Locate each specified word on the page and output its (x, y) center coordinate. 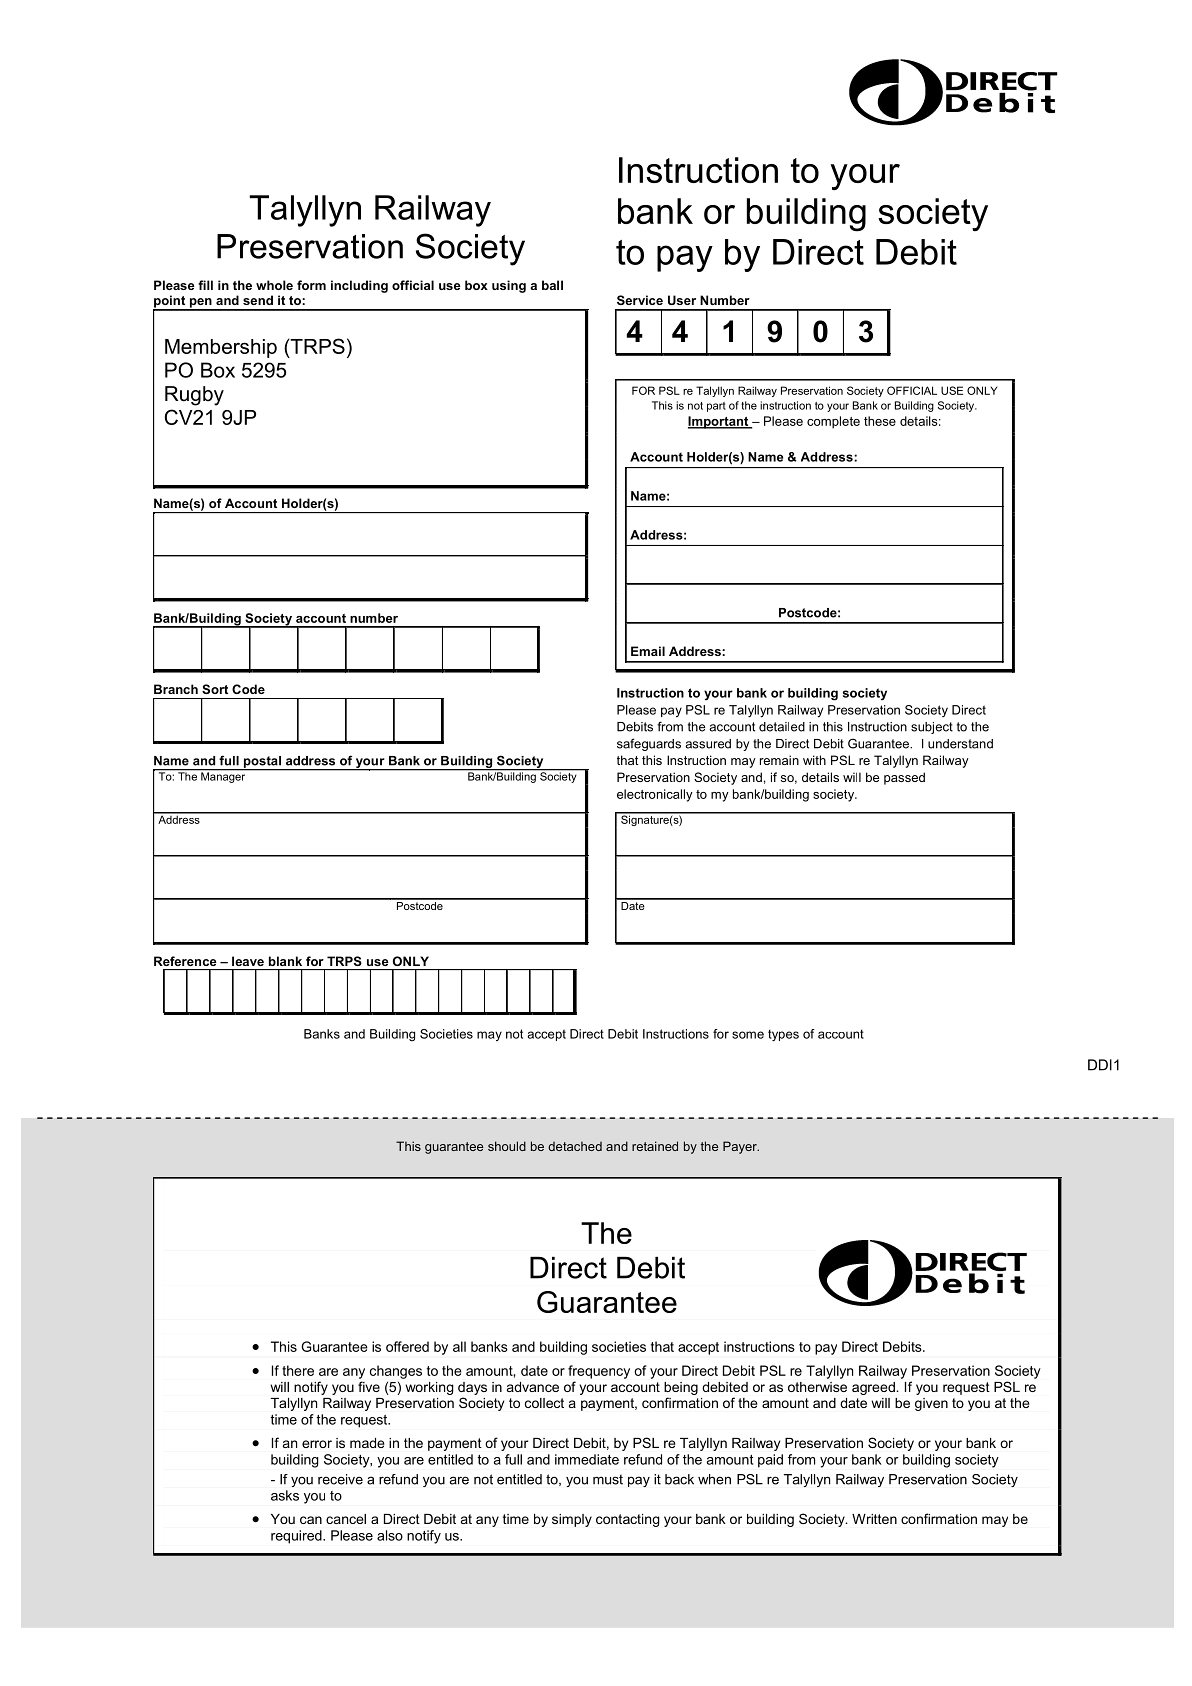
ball (552, 285)
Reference (185, 961)
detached (575, 1146)
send (258, 300)
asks (285, 1495)
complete (833, 422)
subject (932, 728)
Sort (215, 689)
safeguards (649, 744)
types (783, 1035)
